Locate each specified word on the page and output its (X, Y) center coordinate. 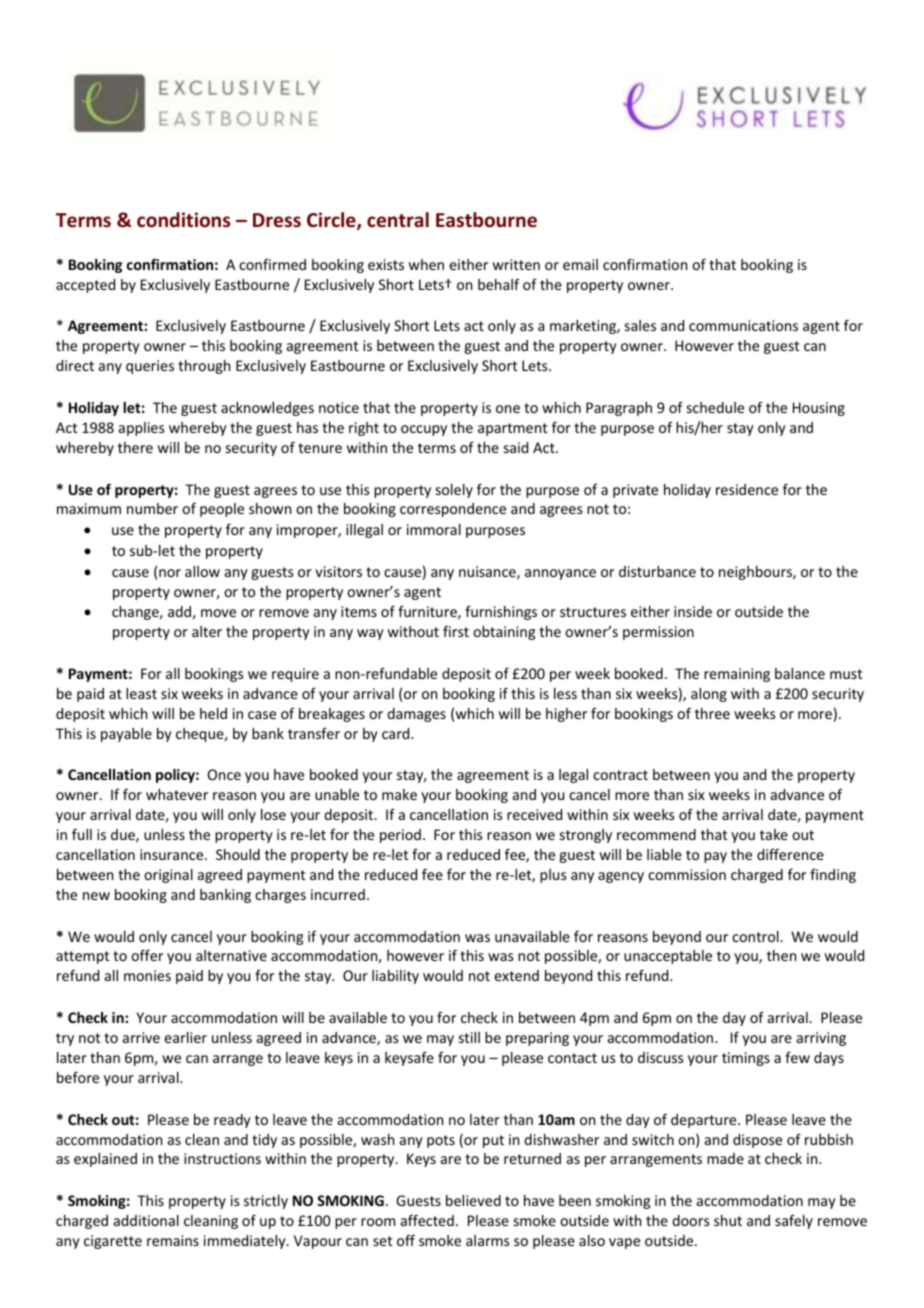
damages (416, 715)
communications (743, 325)
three (712, 713)
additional (146, 1220)
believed (473, 1200)
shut (728, 1220)
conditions (183, 220)
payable (126, 735)
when (426, 264)
